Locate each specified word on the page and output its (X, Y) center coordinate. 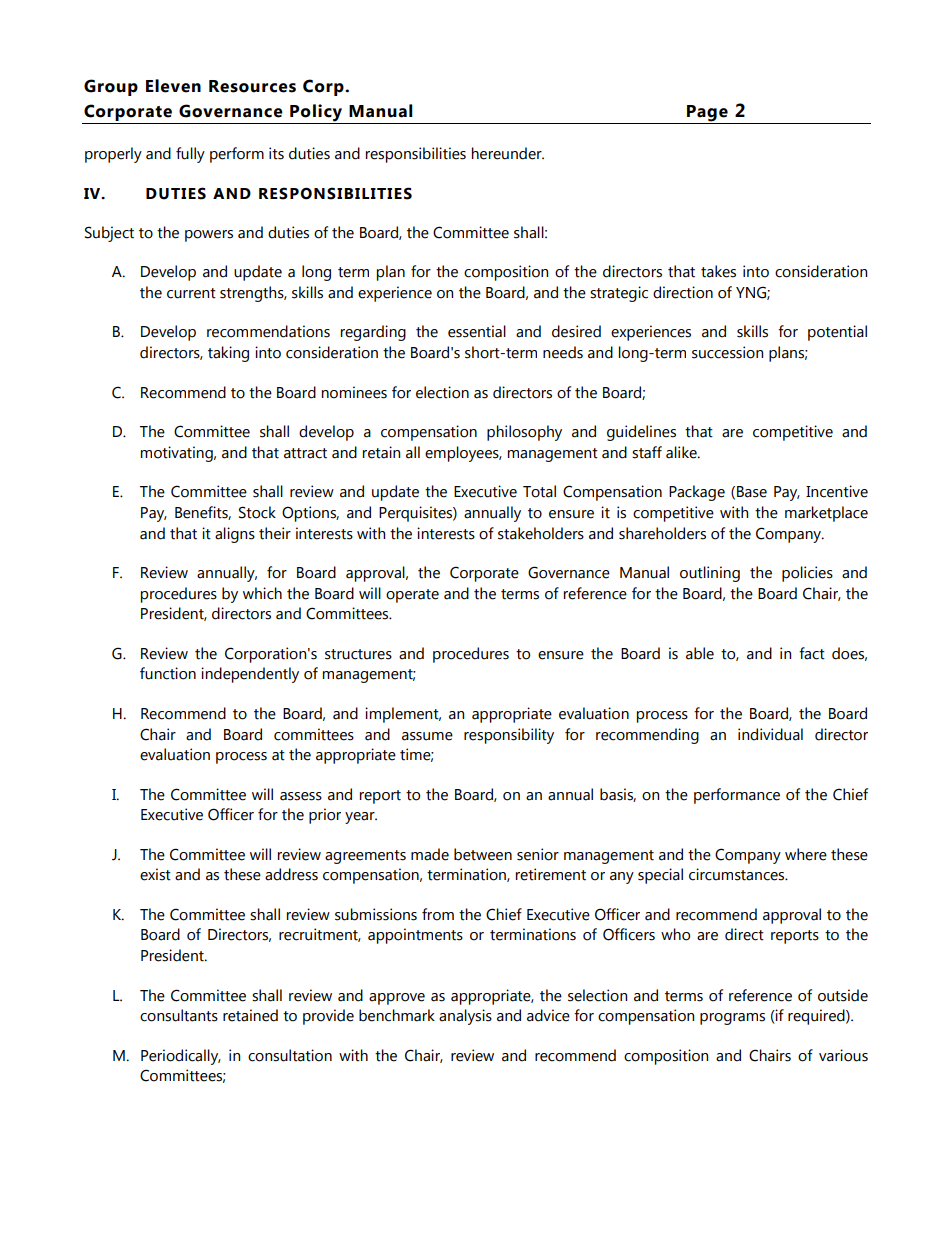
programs (732, 1019)
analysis (465, 1017)
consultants (179, 1015)
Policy (316, 113)
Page (707, 113)
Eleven (173, 86)
